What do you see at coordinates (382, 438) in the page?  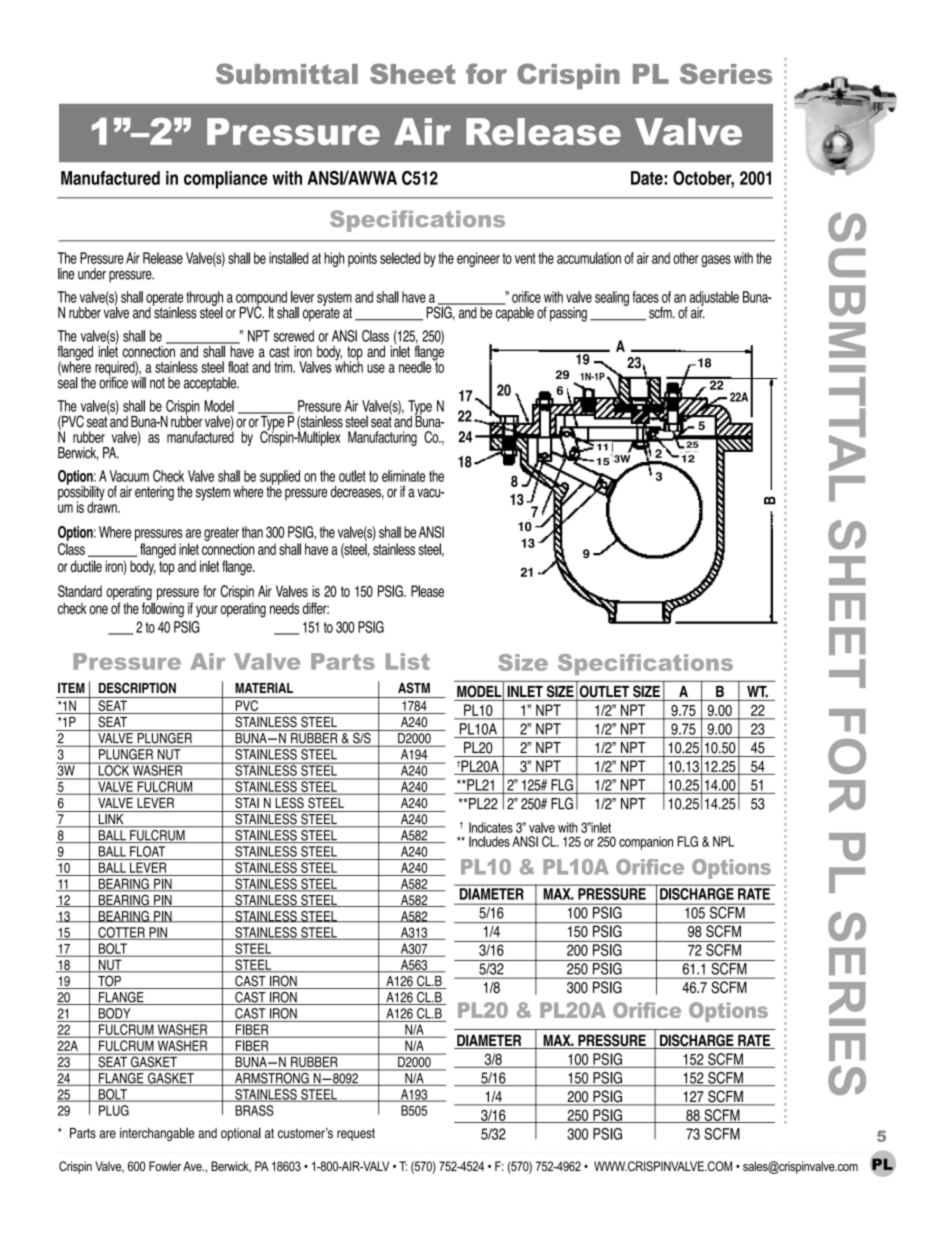 I see `Manufacturing` at bounding box center [382, 438].
